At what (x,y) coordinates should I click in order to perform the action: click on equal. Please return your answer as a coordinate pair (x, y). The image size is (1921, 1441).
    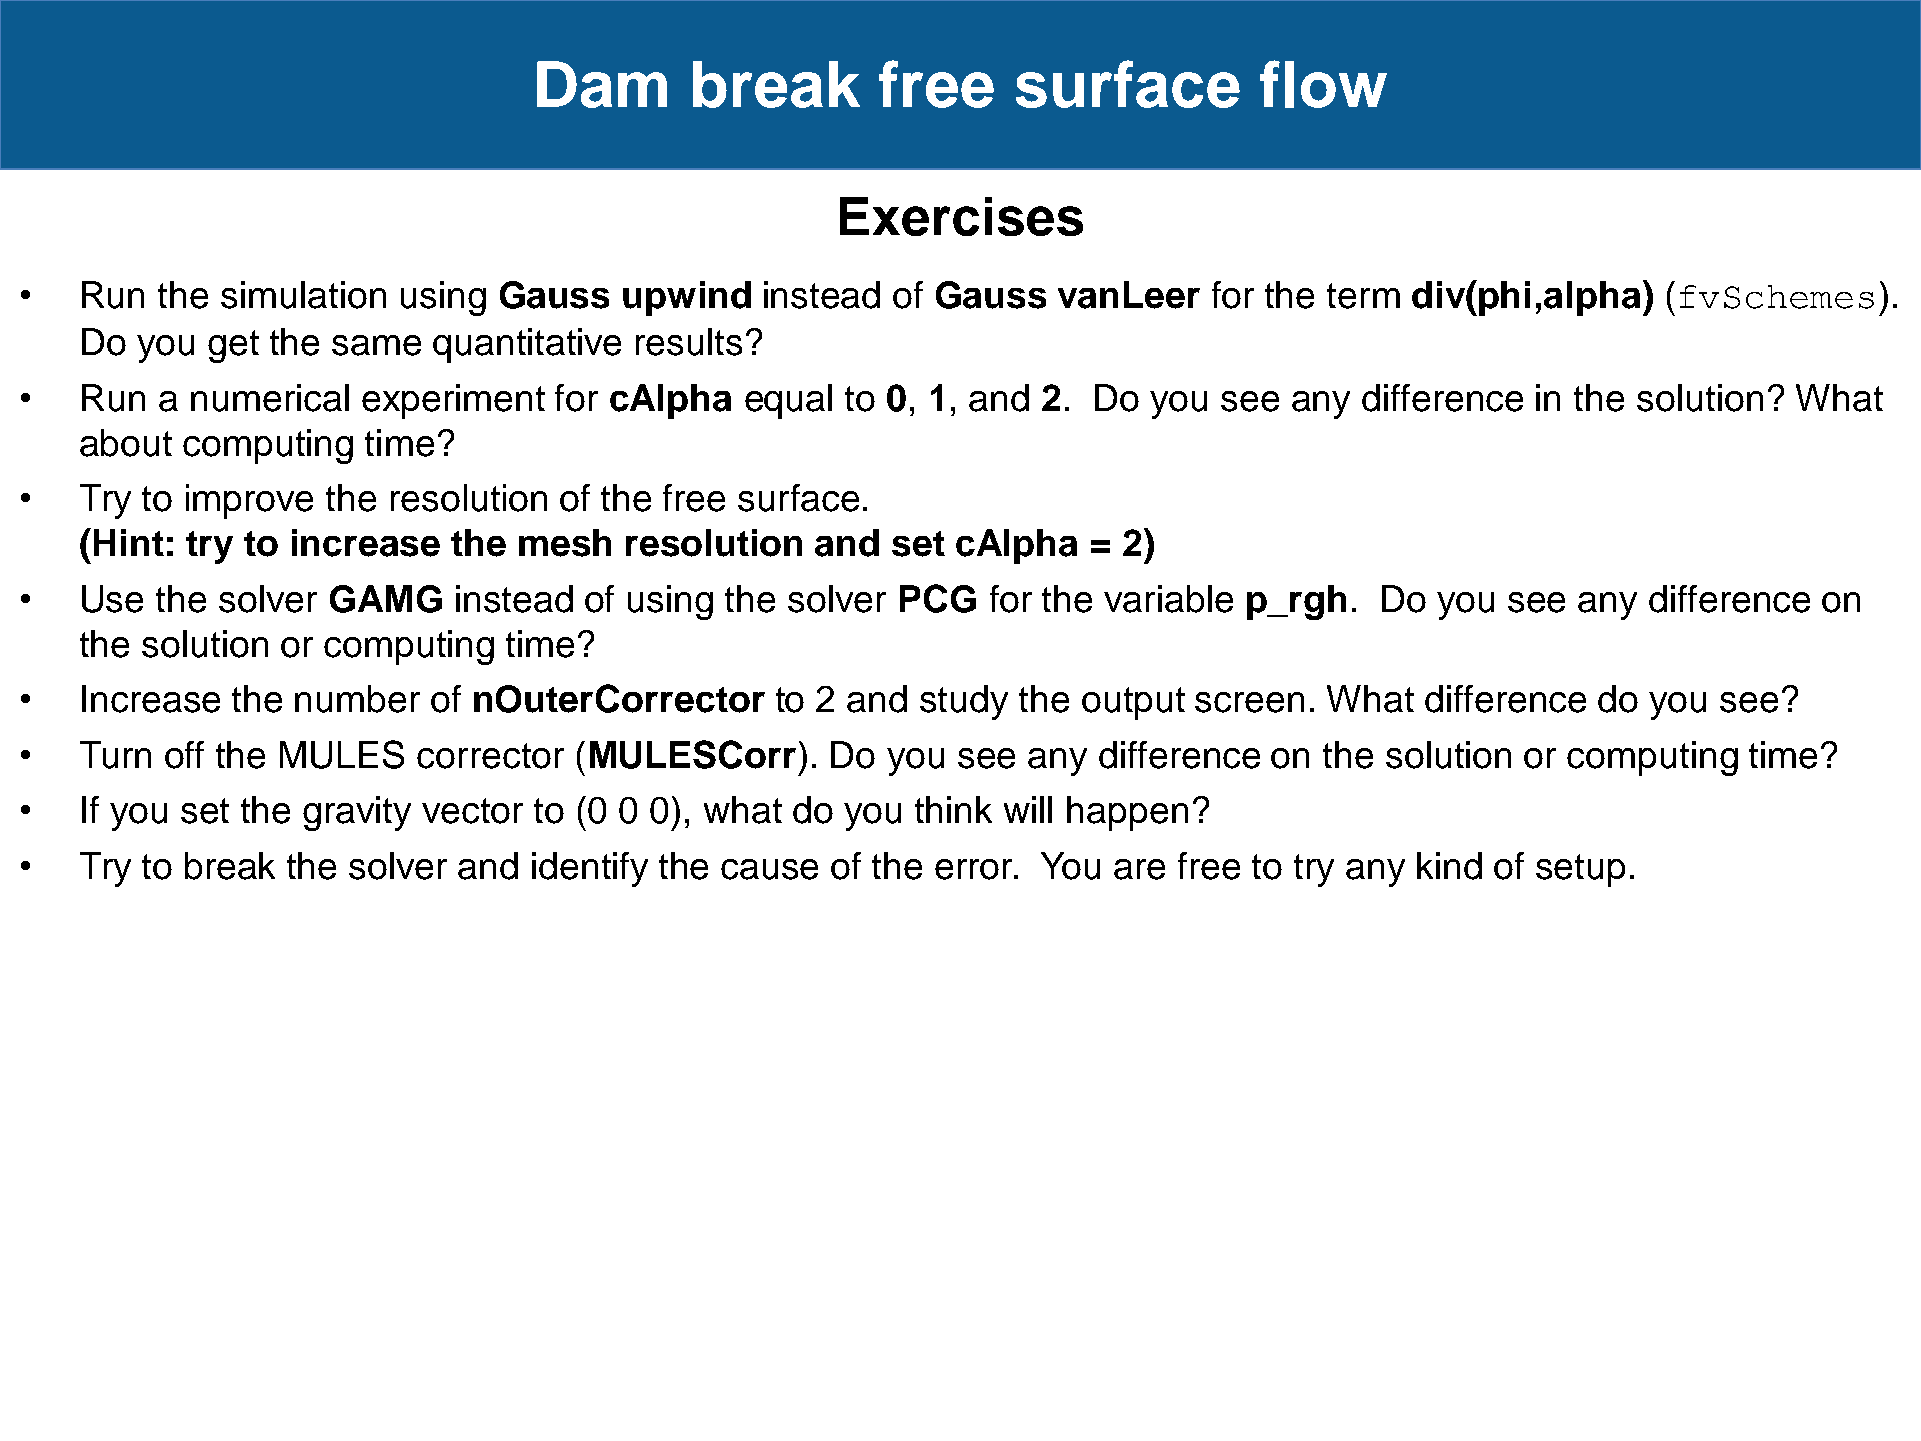
    Looking at the image, I should click on (788, 401).
